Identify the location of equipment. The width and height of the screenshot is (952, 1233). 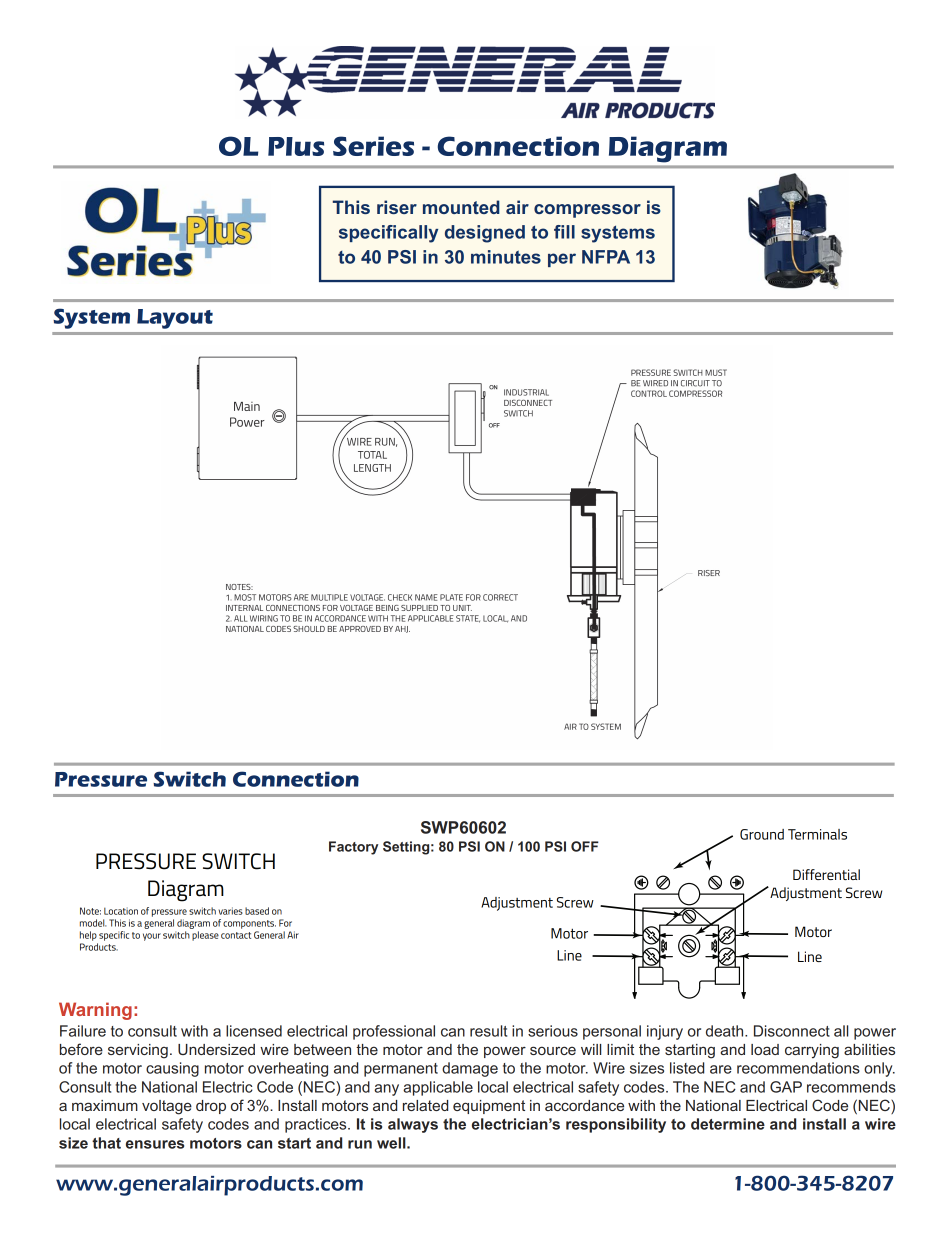
(489, 1107).
